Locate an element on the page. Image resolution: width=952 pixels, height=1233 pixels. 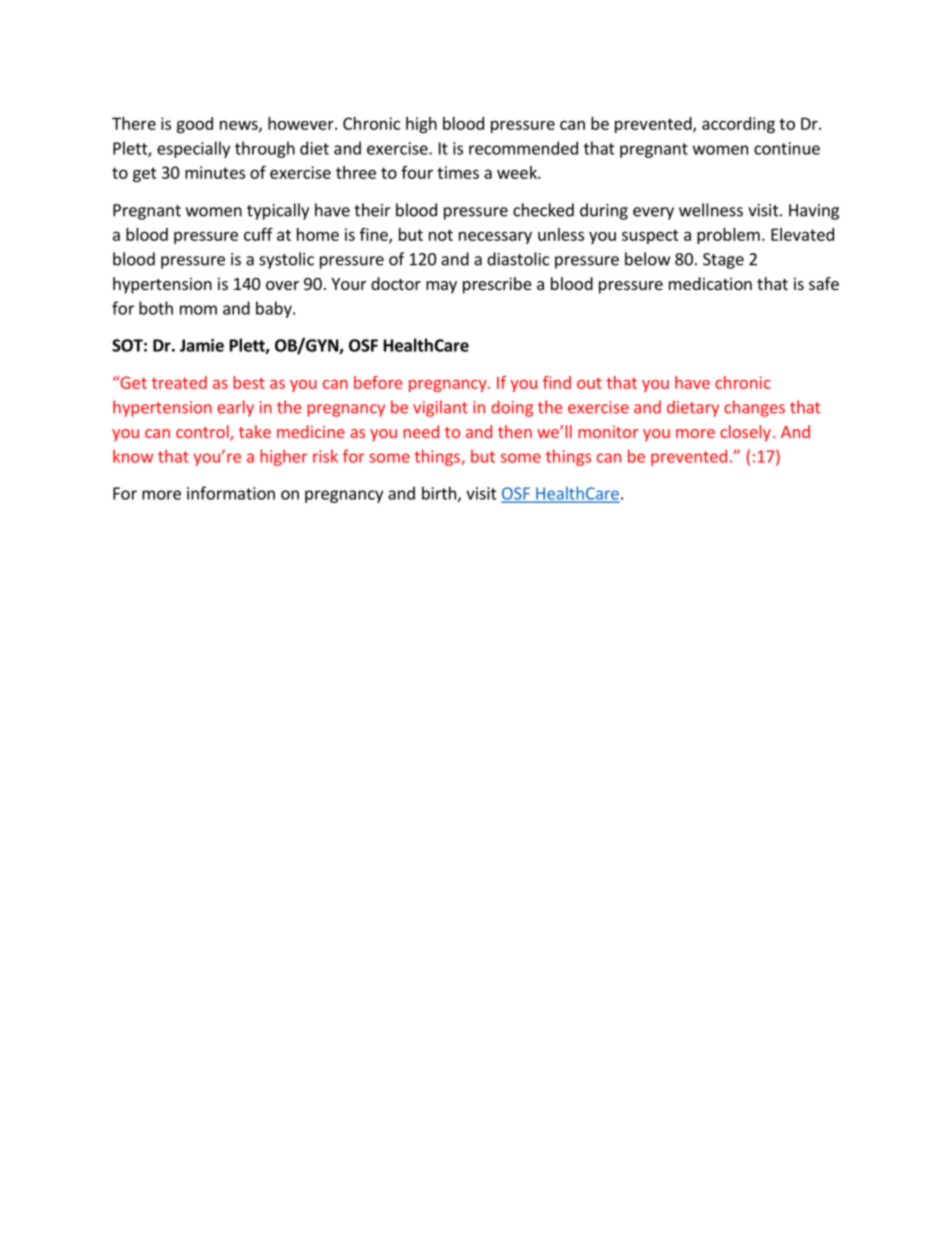
recommended is located at coordinates (523, 148).
